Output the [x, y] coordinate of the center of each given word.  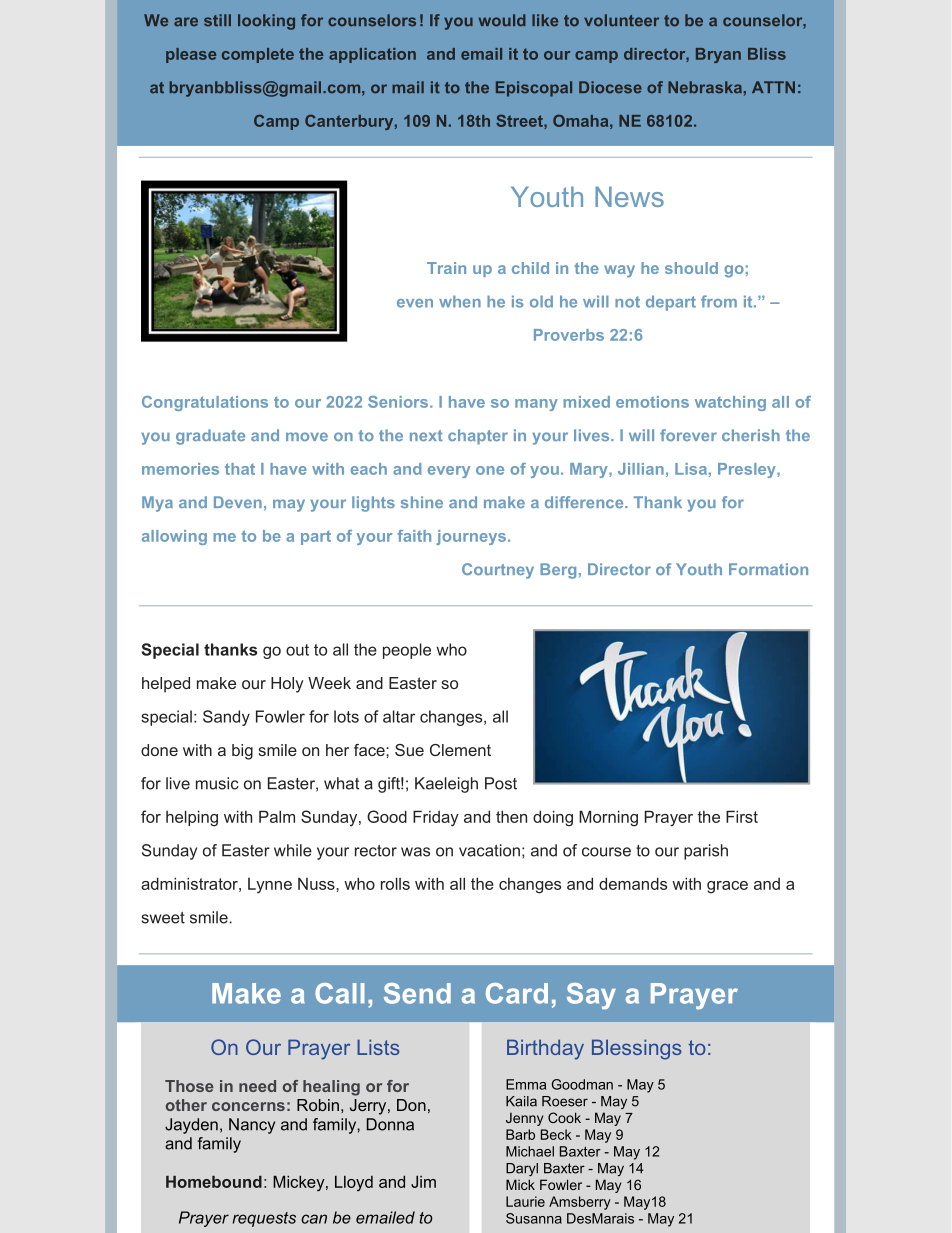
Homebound [214, 1182]
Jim [423, 1181]
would [502, 20]
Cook [564, 1117]
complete [258, 55]
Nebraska [705, 87]
